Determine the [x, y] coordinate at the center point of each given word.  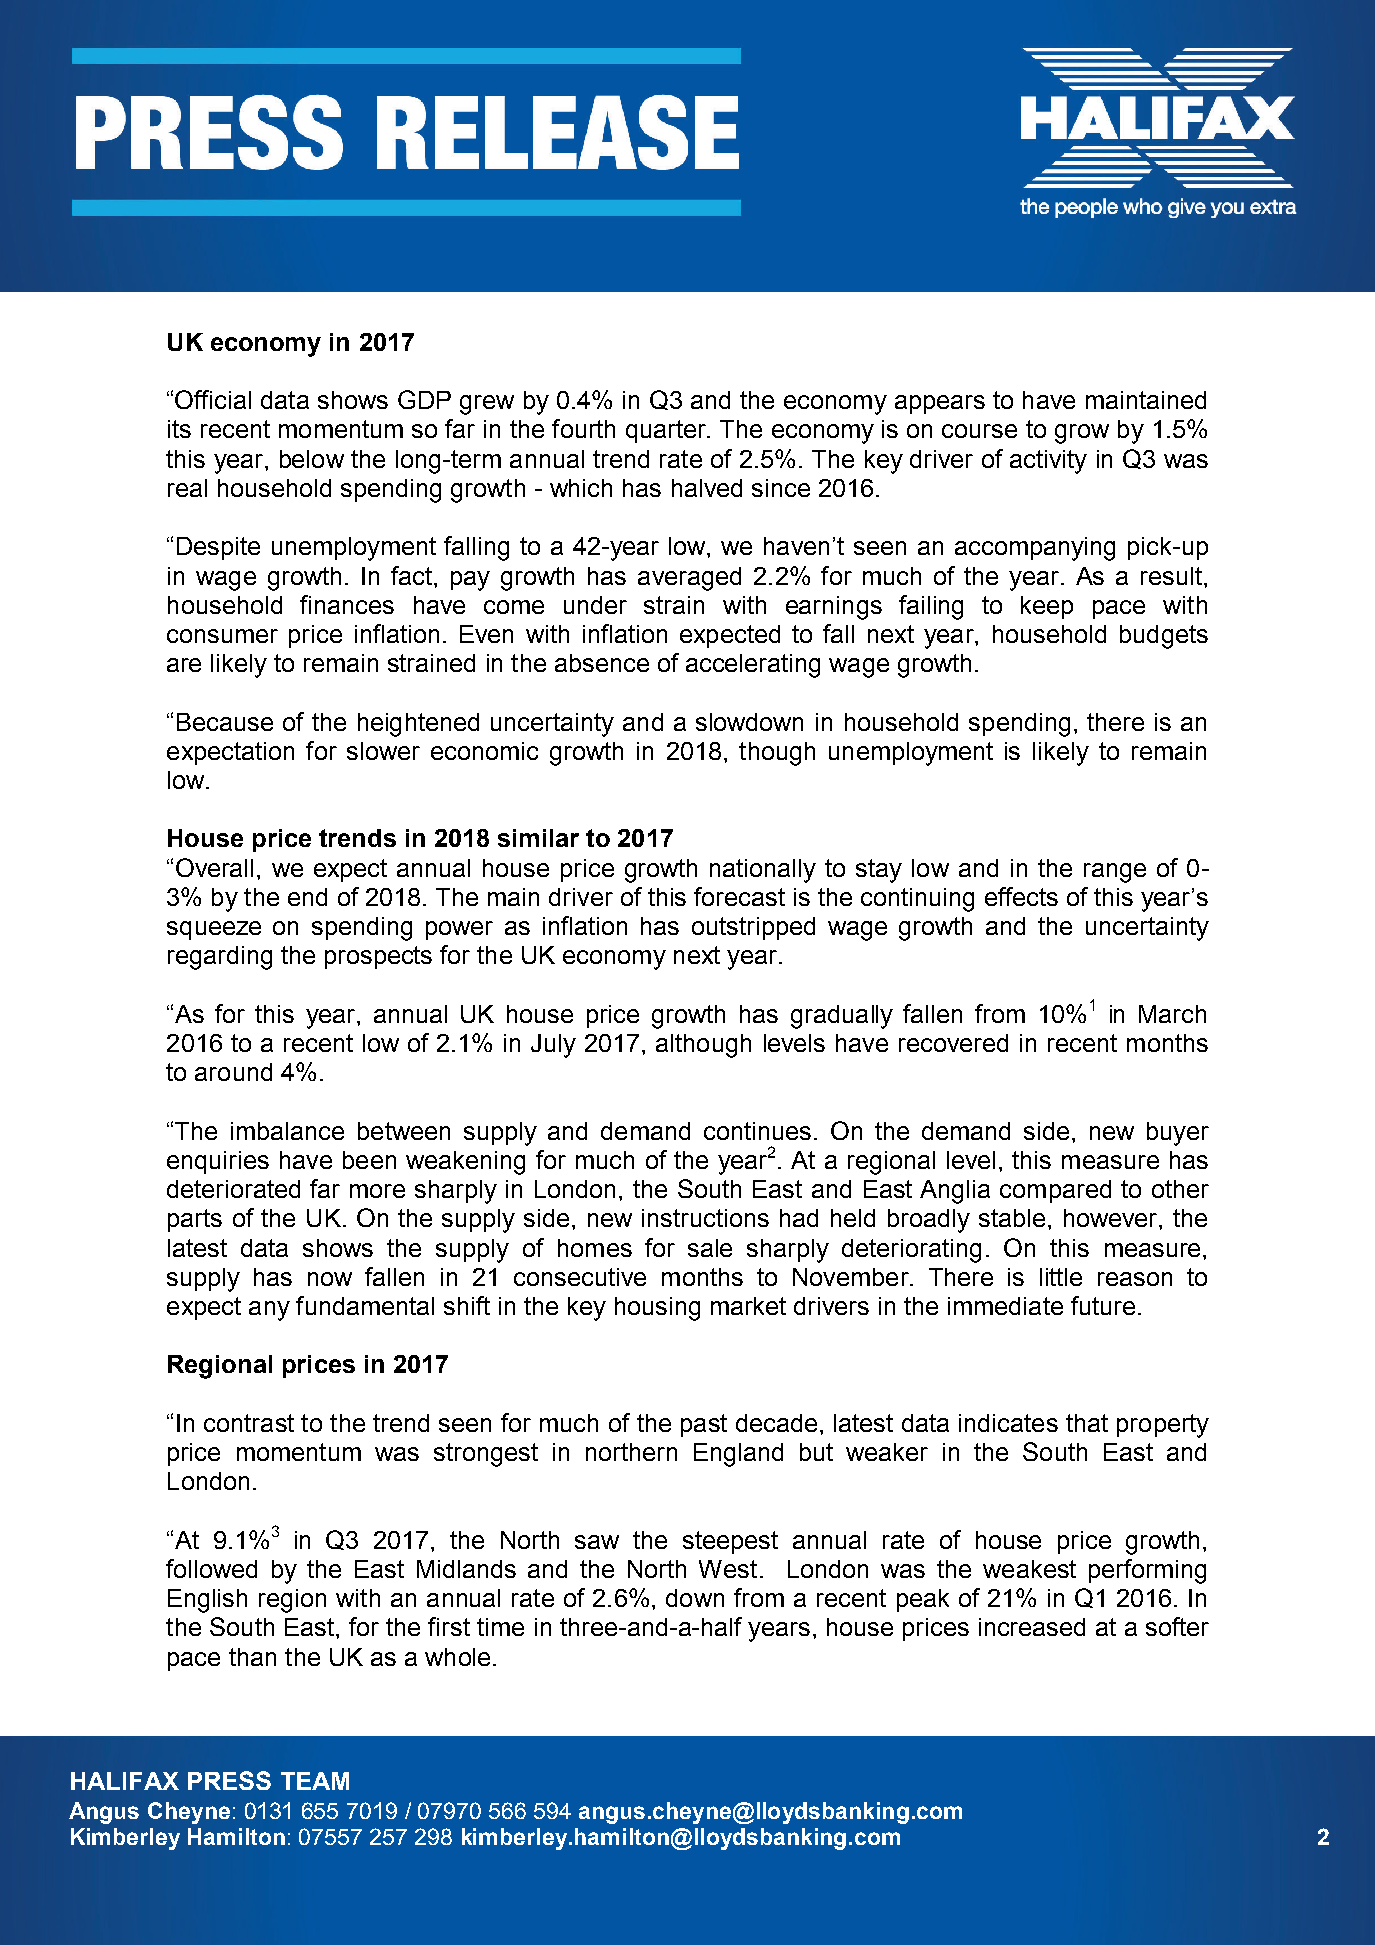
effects [1021, 896]
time [500, 1627]
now [330, 1279]
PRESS [229, 1780]
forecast [739, 896]
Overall [214, 867]
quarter [667, 431]
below [312, 459]
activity [1048, 462]
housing [657, 1309]
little [1061, 1277]
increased [1032, 1627]
